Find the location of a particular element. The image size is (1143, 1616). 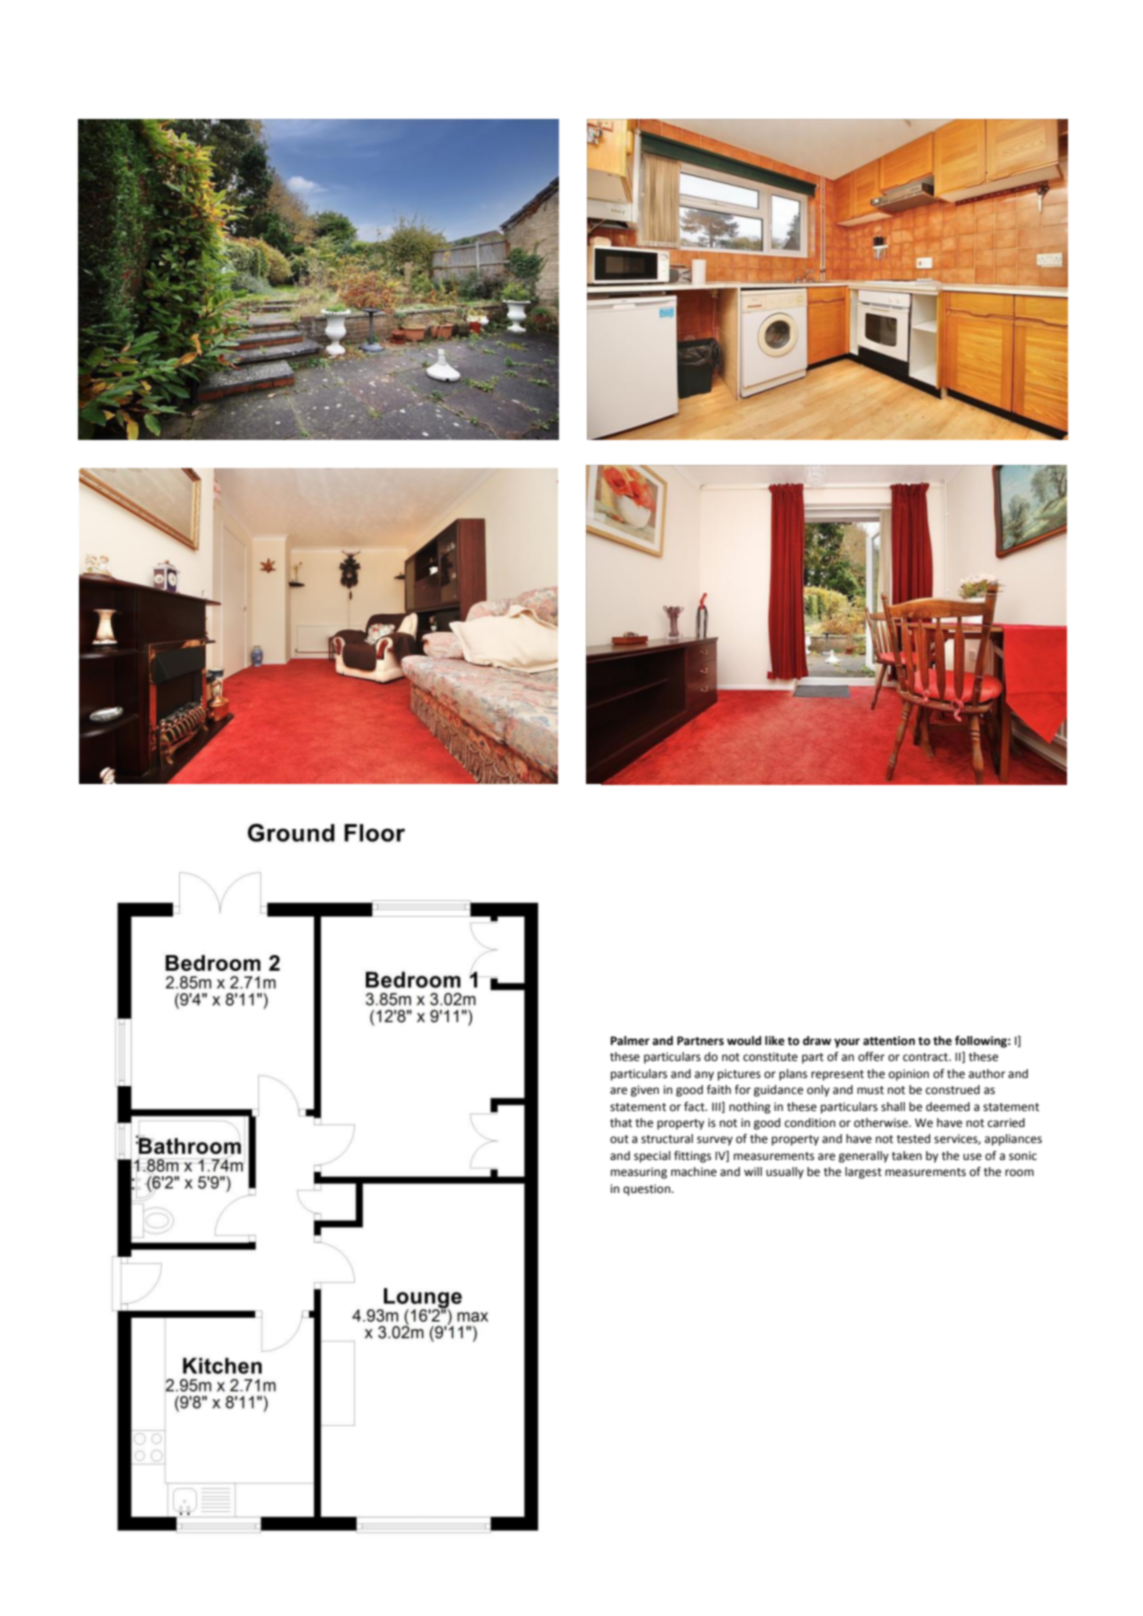

deemed is located at coordinates (948, 1107).
